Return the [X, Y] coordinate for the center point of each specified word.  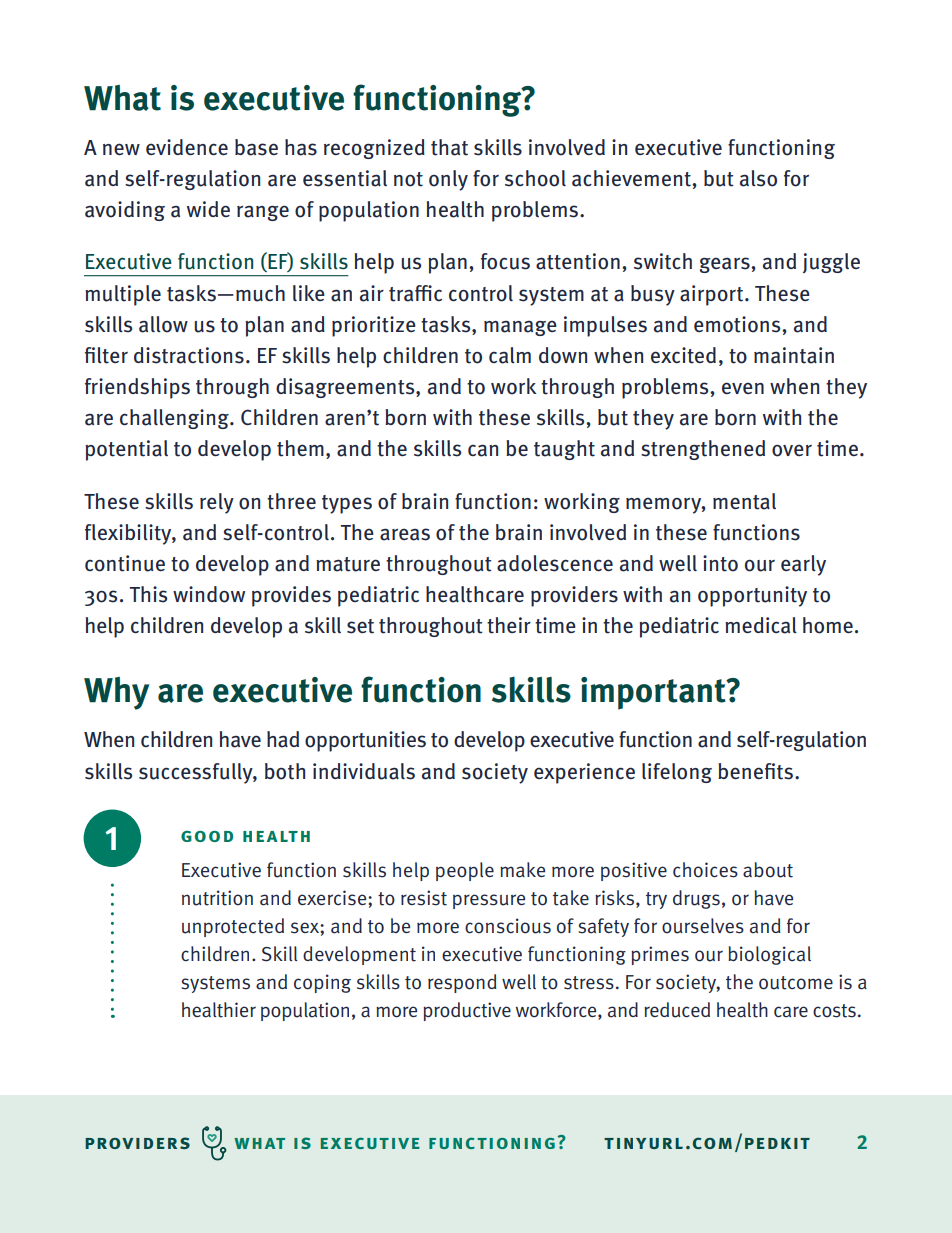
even [743, 388]
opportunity [752, 596]
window [209, 594]
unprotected [233, 927]
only [448, 180]
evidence [187, 147]
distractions [189, 355]
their [509, 625]
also [758, 178]
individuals [364, 771]
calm [510, 355]
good [207, 836]
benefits [757, 771]
